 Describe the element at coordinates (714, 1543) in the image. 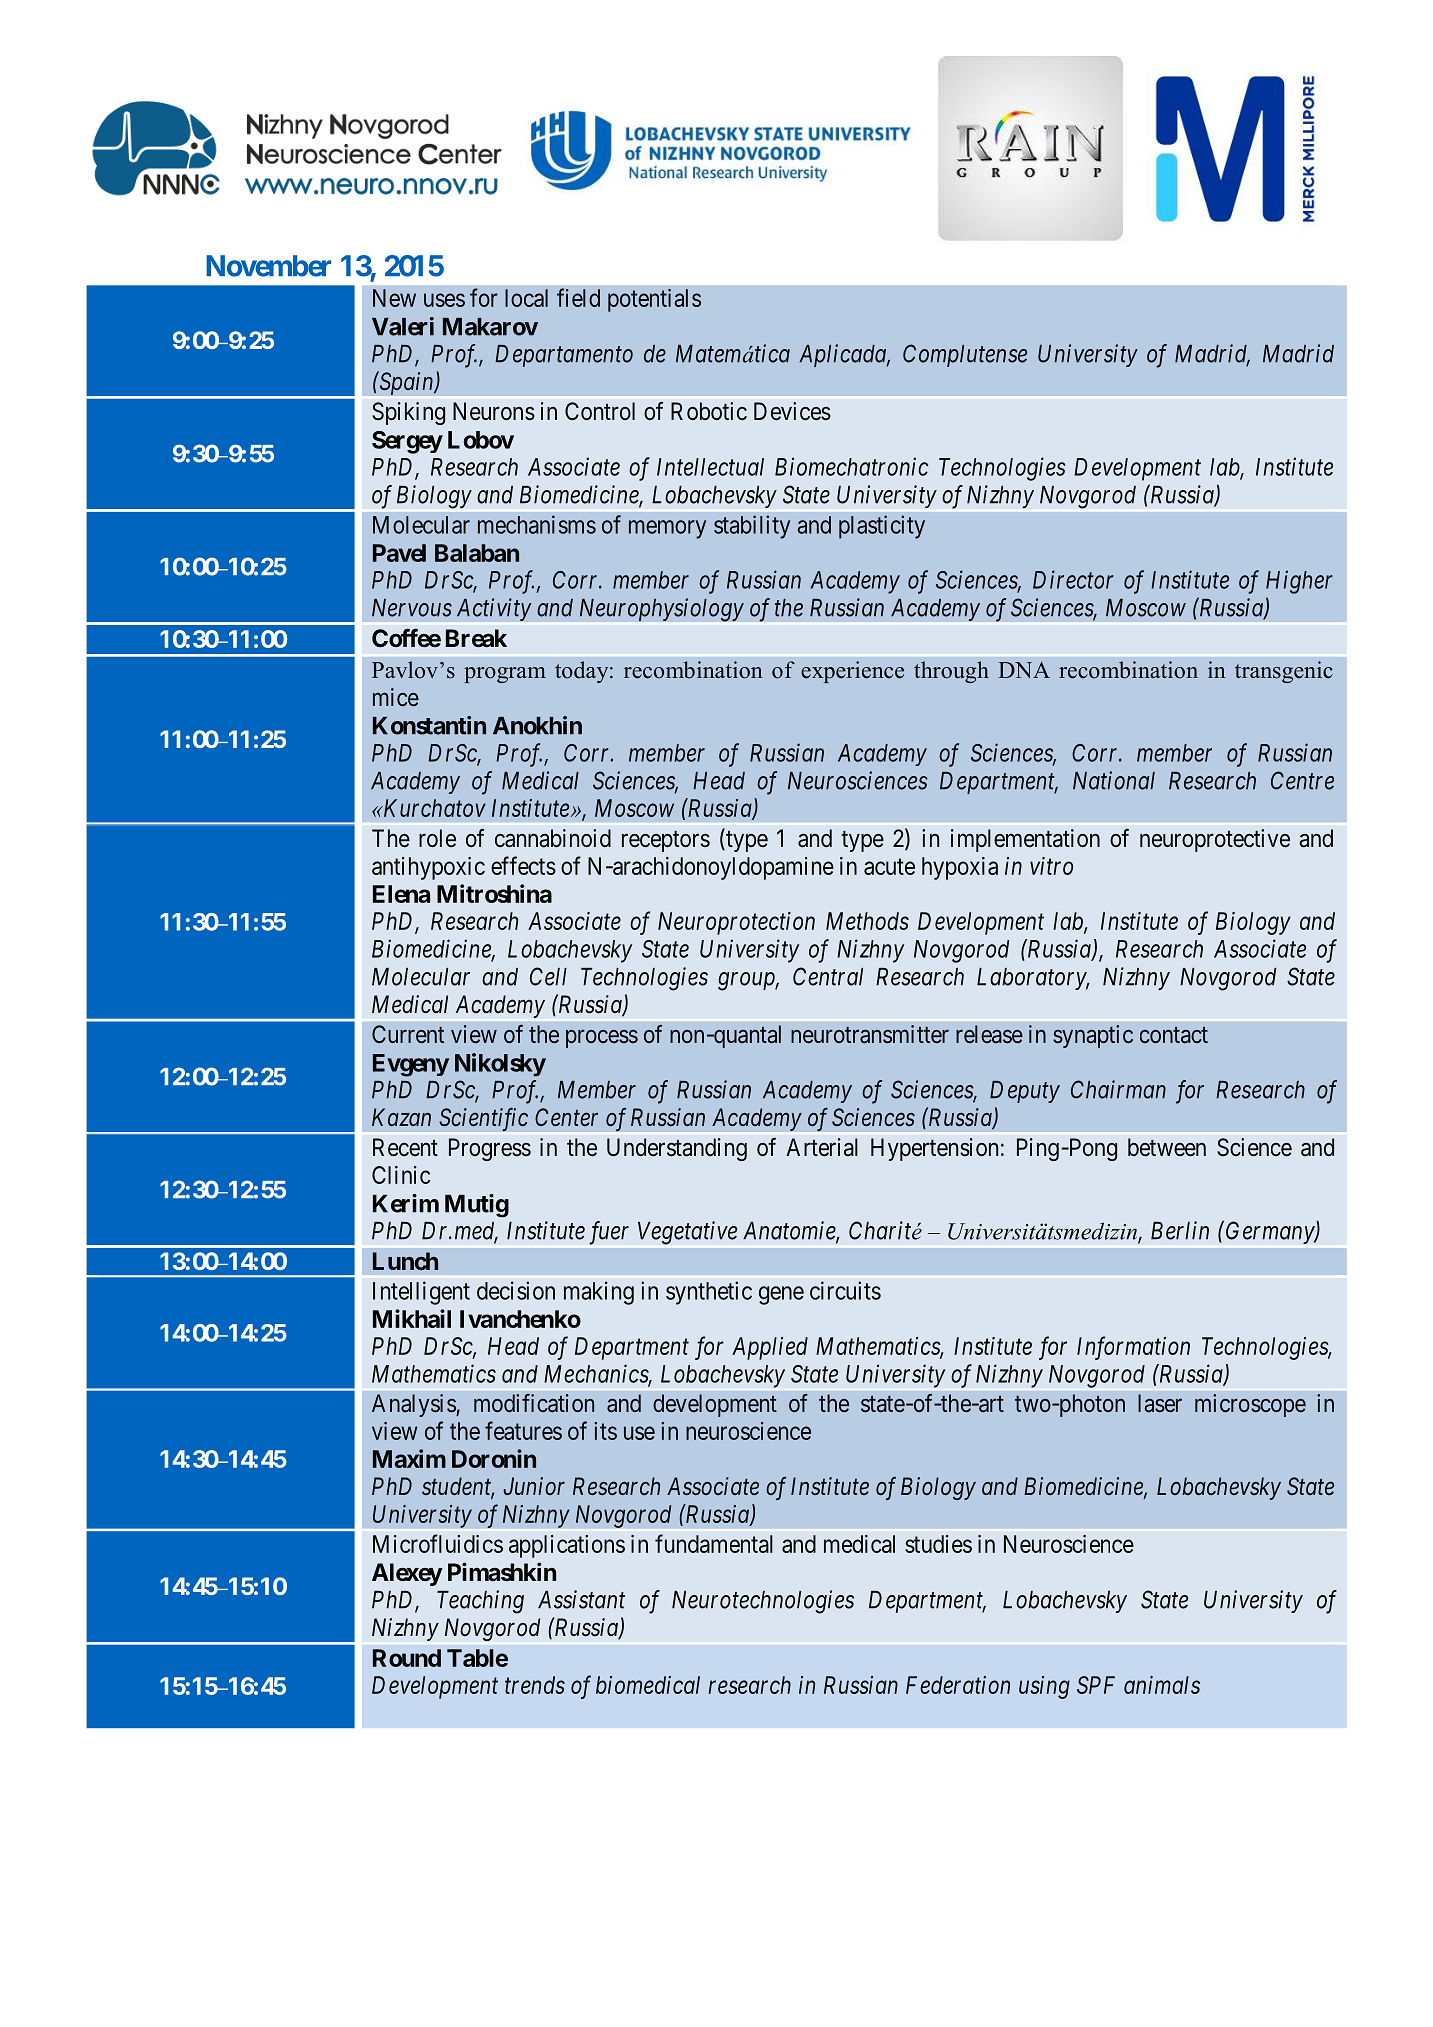

I see `fundamental` at that location.
